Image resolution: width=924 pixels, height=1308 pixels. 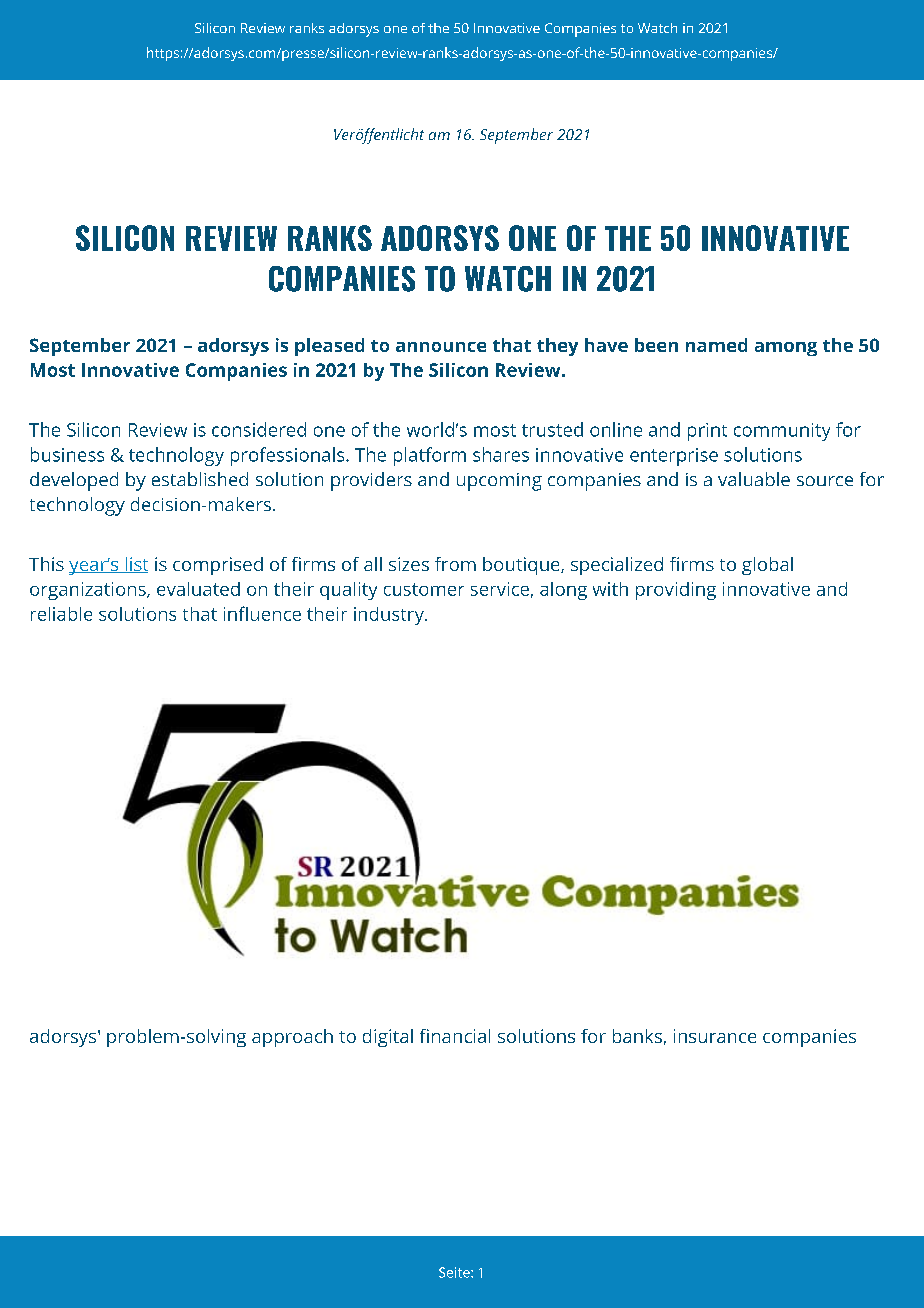 I want to click on digital, so click(x=388, y=1038).
